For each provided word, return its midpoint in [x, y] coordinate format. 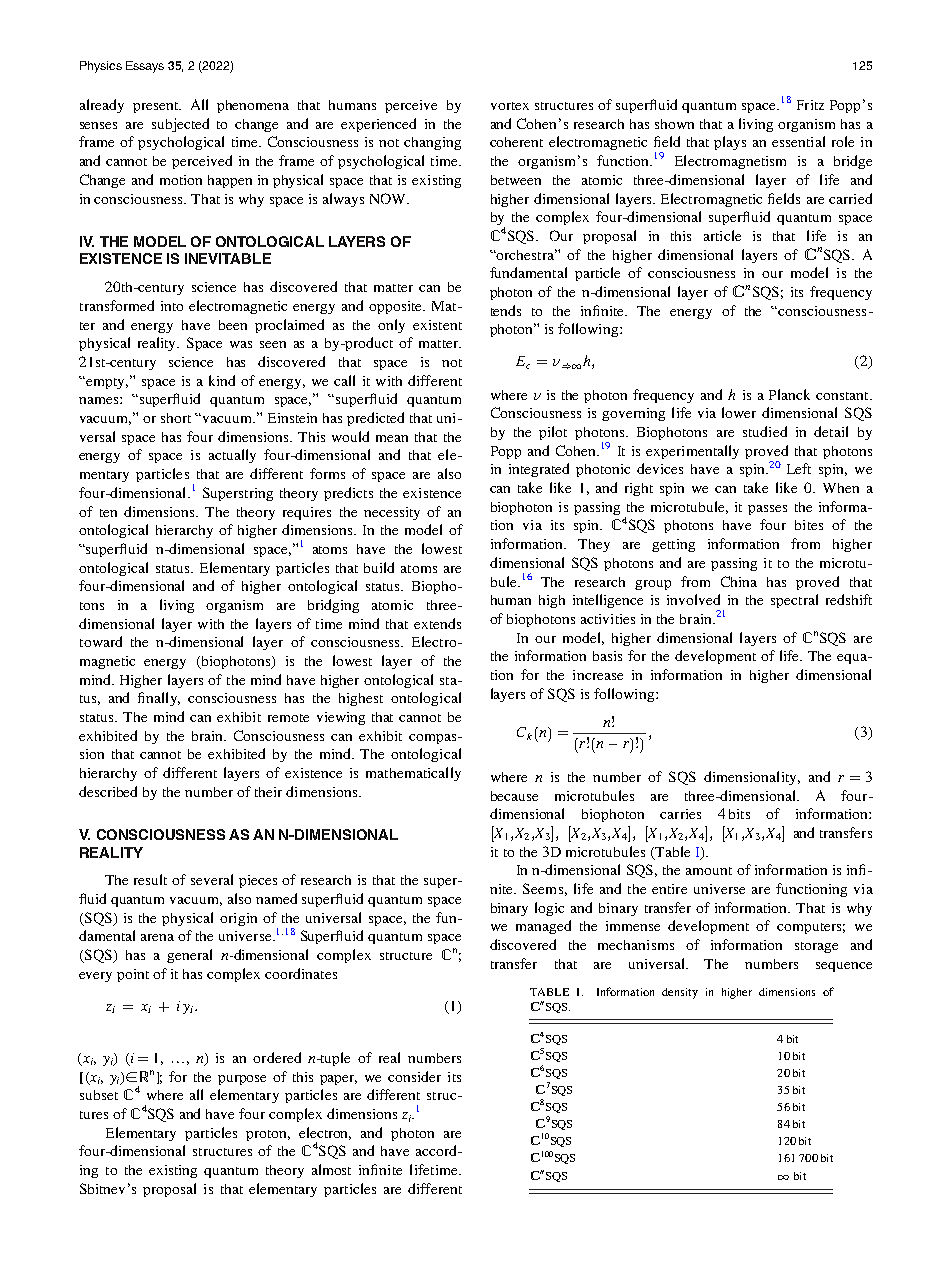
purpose [242, 1080]
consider [414, 1076]
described [108, 791]
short [176, 418]
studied [765, 431]
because [514, 796]
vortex [510, 106]
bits [739, 814]
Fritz [810, 105]
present [157, 107]
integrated [539, 470]
